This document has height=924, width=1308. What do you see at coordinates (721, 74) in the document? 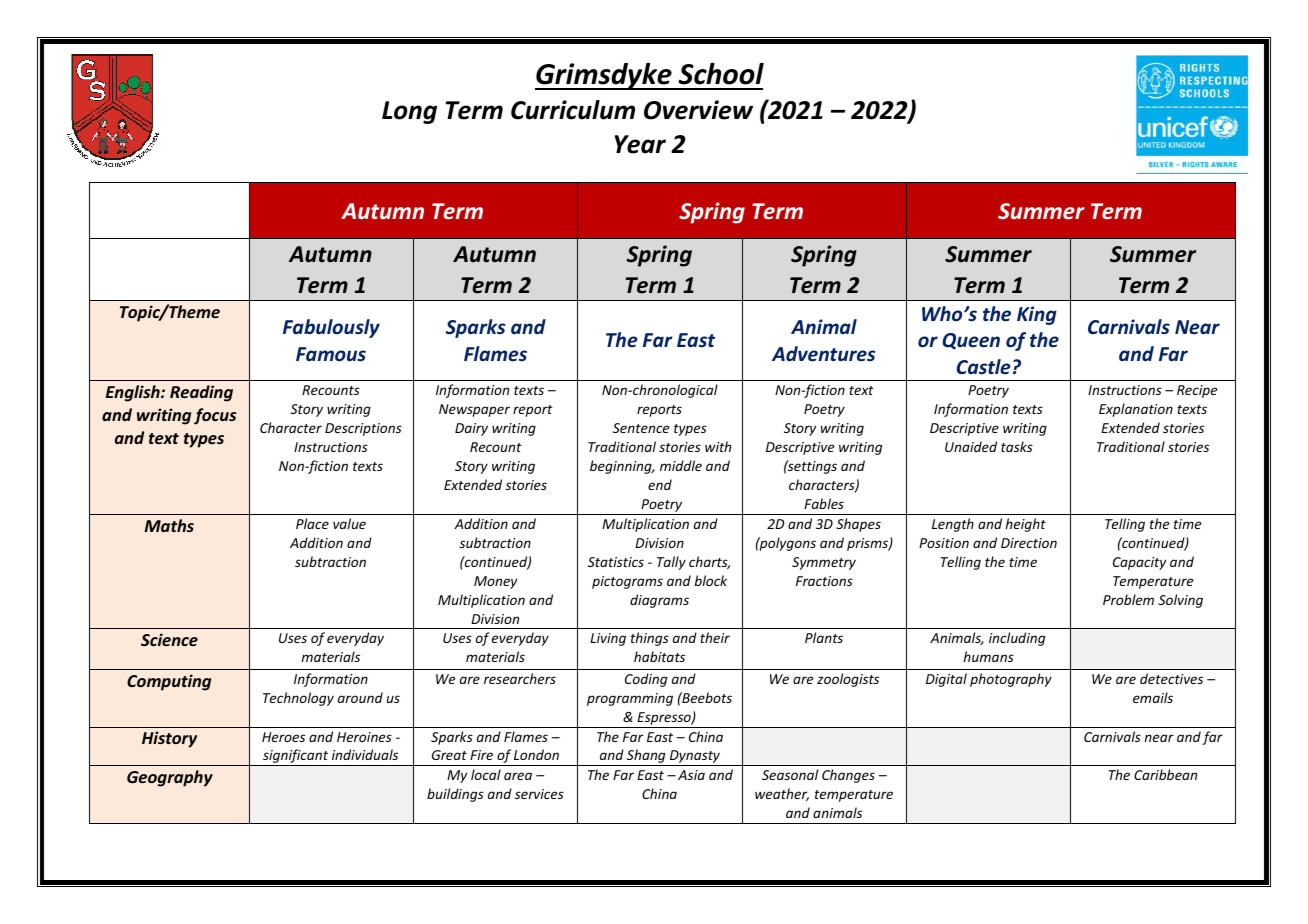
I see `School` at bounding box center [721, 74].
